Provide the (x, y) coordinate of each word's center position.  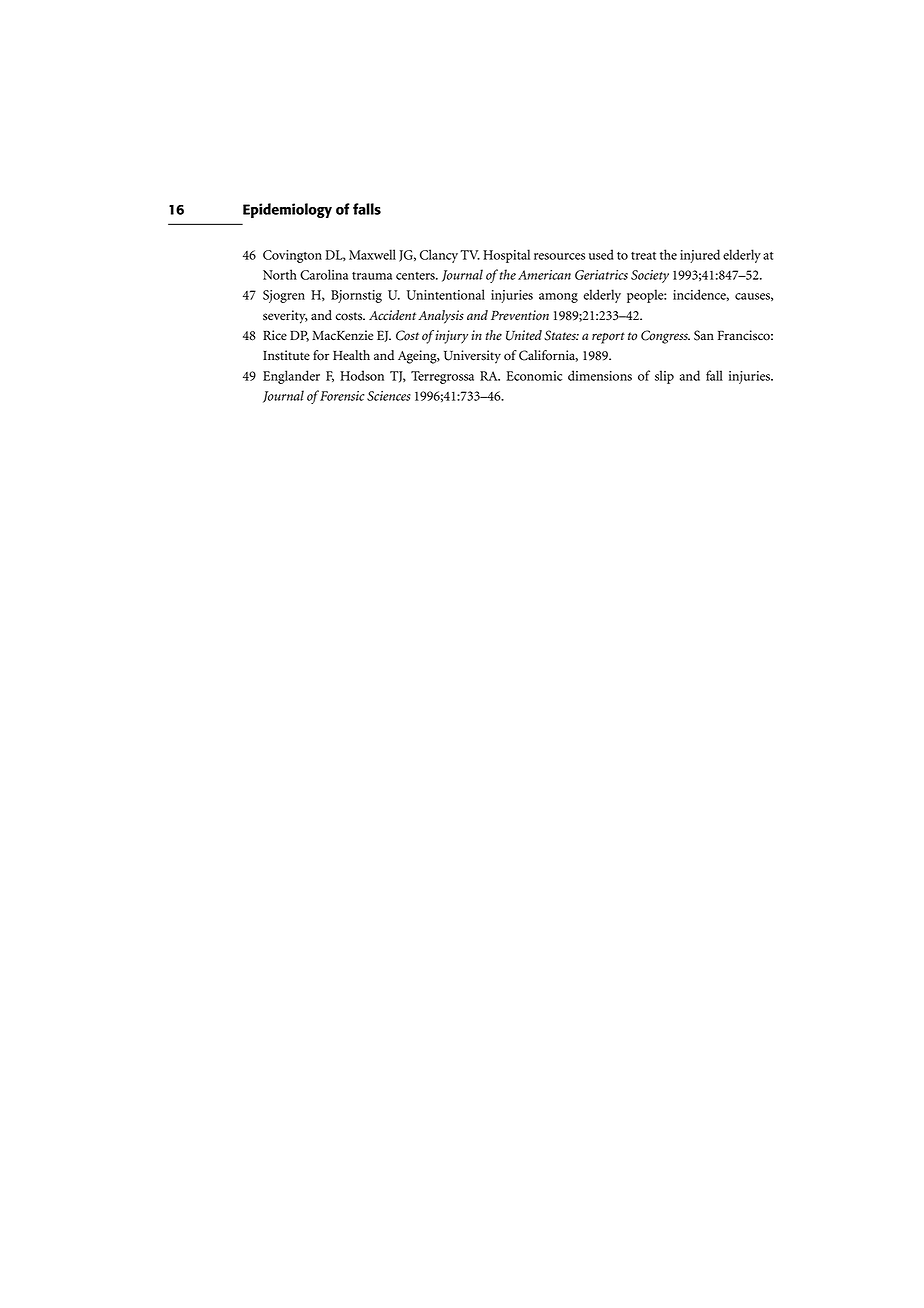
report (608, 338)
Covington (292, 256)
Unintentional (446, 294)
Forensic (341, 395)
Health (351, 355)
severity (285, 317)
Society (650, 276)
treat (643, 256)
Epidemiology (287, 210)
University (472, 357)
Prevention (520, 315)
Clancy (439, 256)
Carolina (324, 274)
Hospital (506, 256)
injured (700, 256)
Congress (665, 337)
